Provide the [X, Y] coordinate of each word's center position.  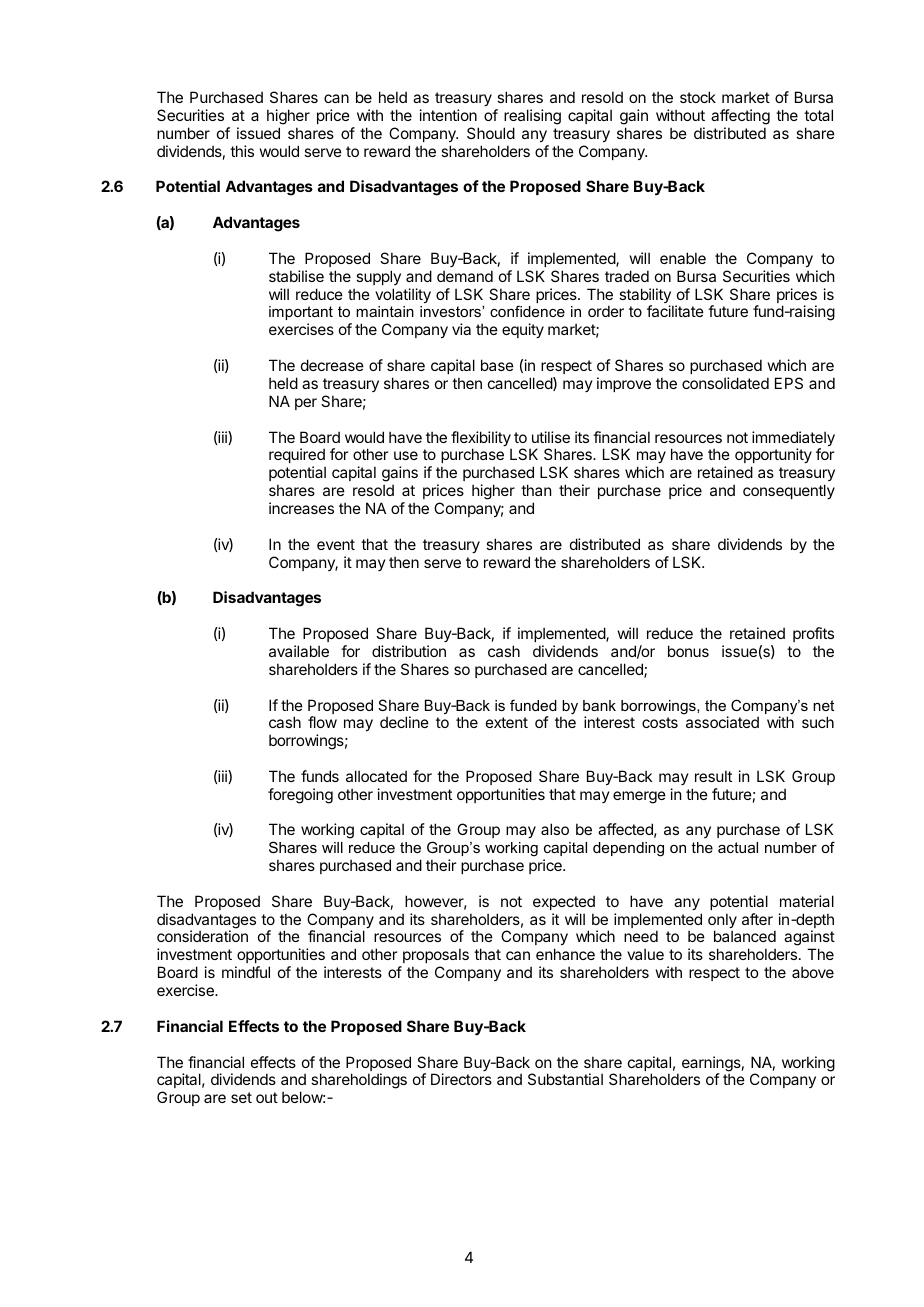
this [242, 151]
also [555, 829]
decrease [332, 365]
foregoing [300, 796]
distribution [409, 651]
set [241, 1097]
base [497, 365]
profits [813, 634]
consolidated [725, 383]
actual [738, 847]
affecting [740, 117]
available [299, 651]
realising [532, 117]
